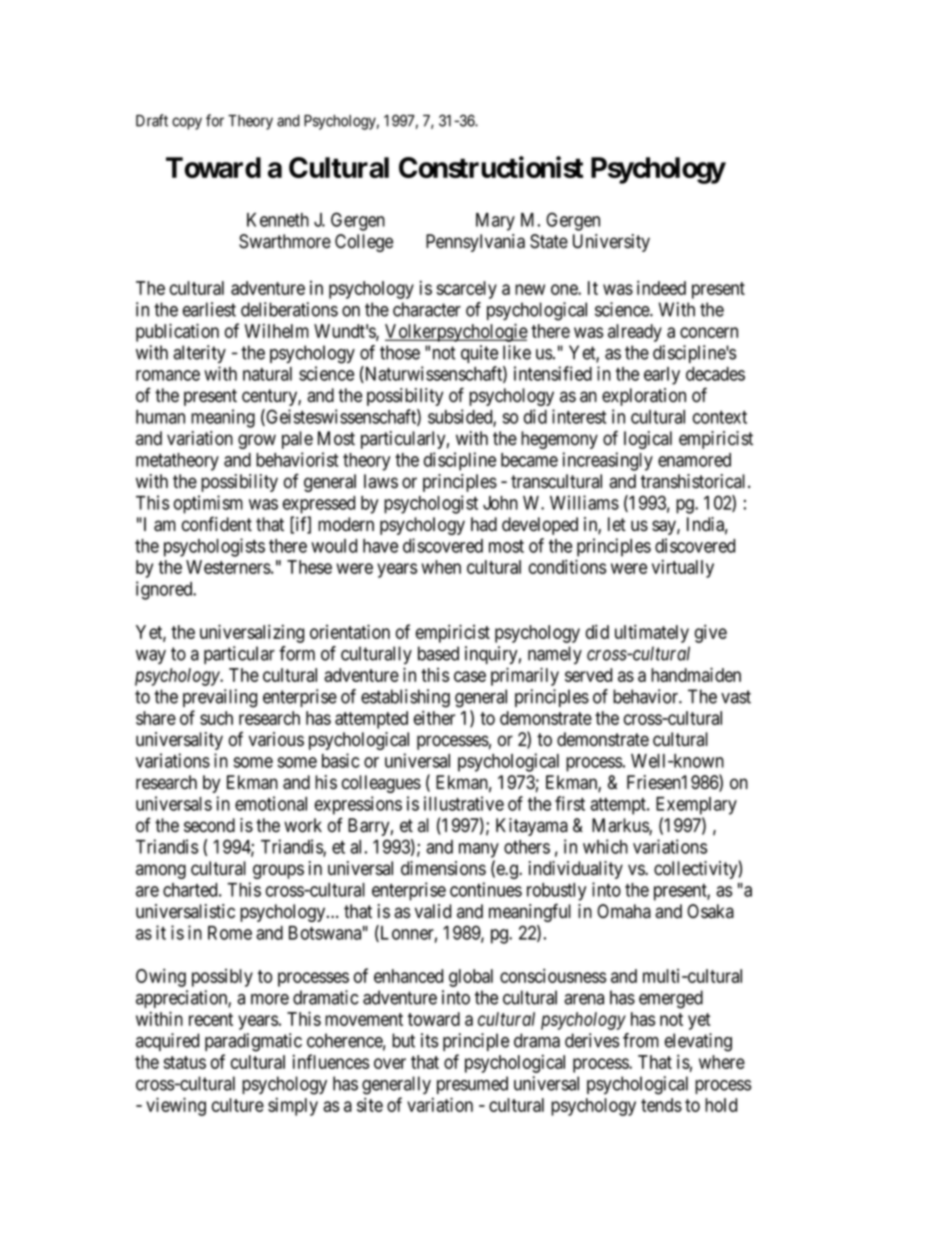 This screenshot has height=1233, width=952. I want to click on copy, so click(187, 123).
